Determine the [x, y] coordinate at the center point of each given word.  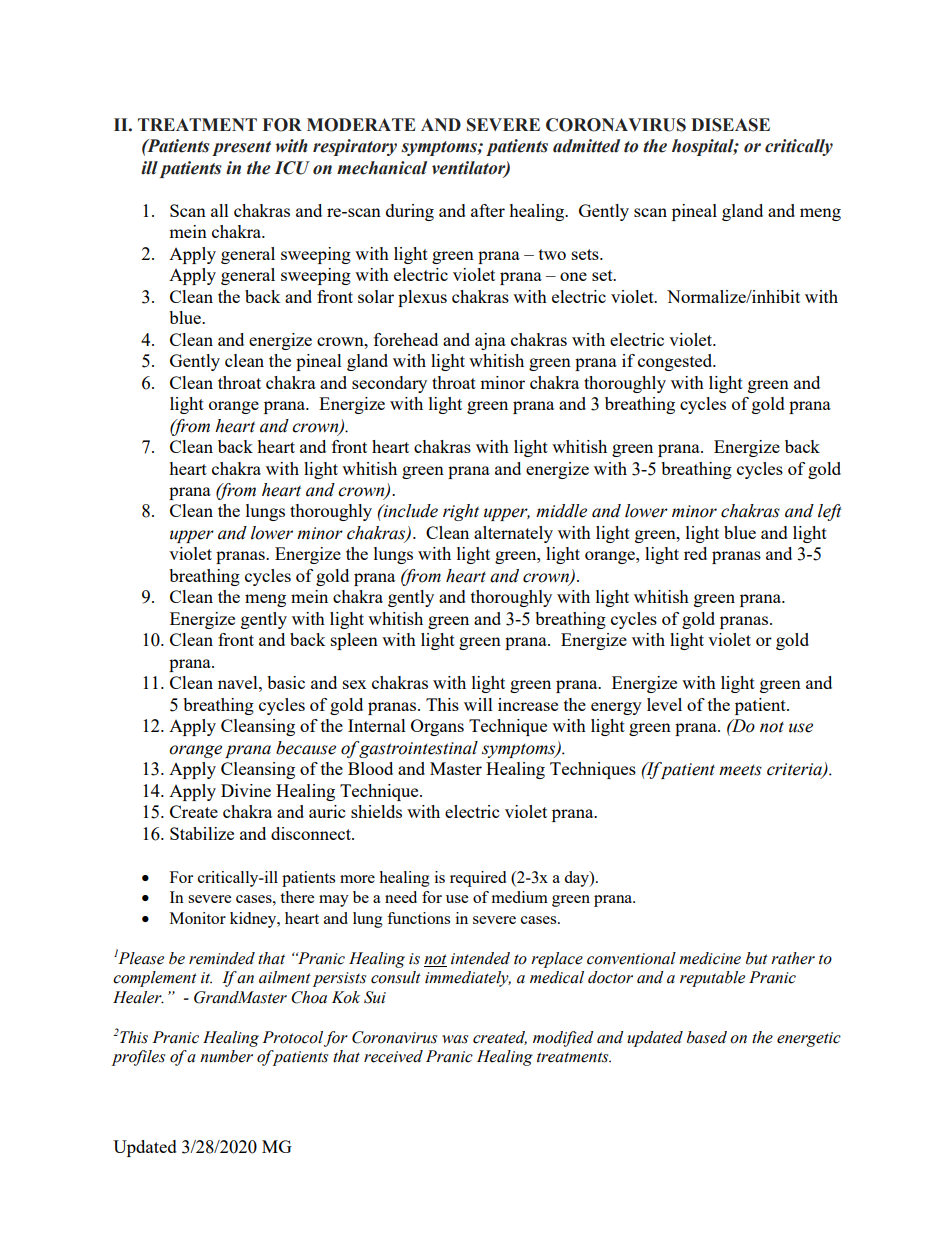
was [455, 1039]
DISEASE [730, 125]
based [707, 1037]
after [488, 210]
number [226, 1056]
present [241, 148]
